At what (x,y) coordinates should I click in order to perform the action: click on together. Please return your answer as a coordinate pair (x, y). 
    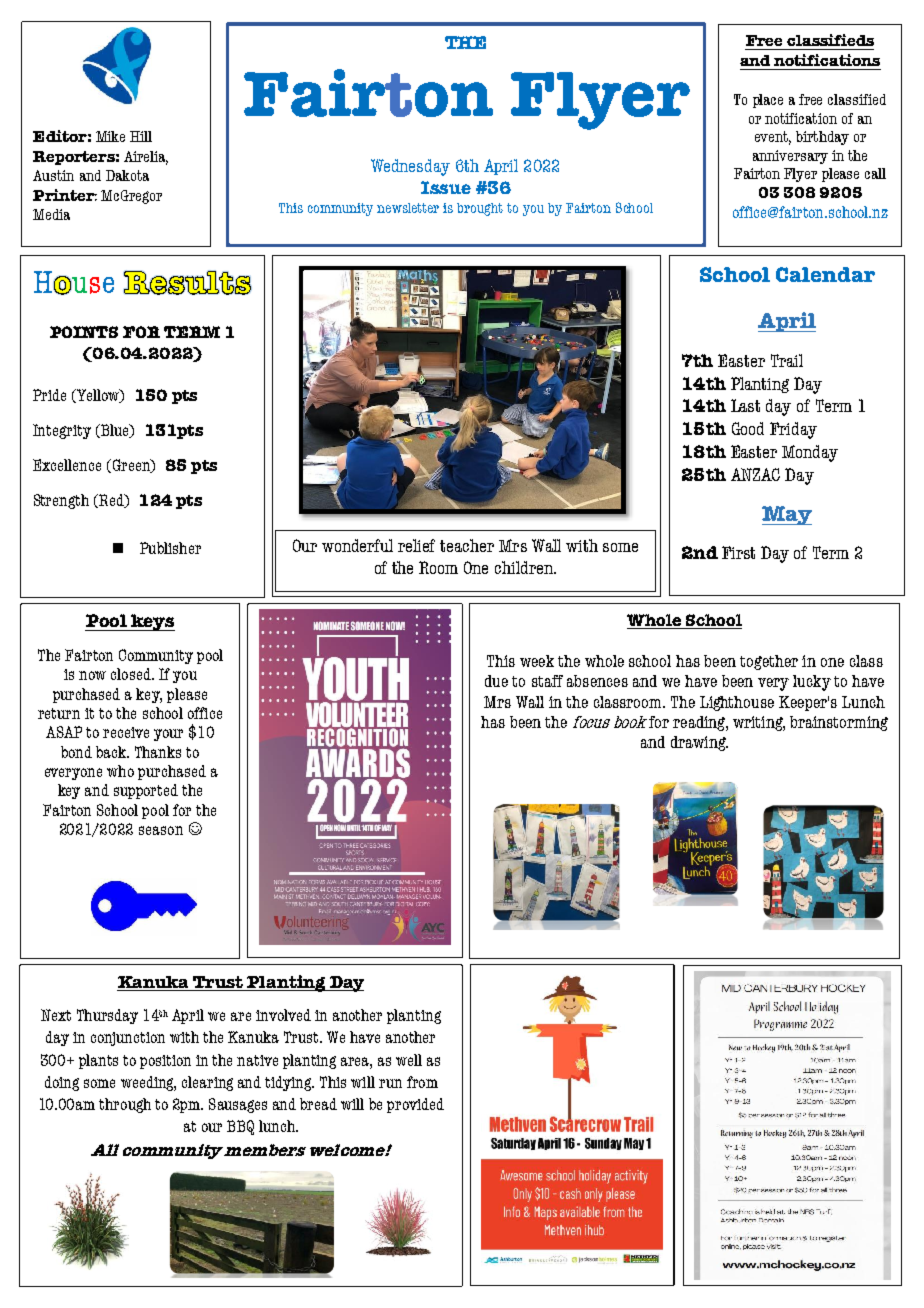
    Looking at the image, I should click on (769, 662).
